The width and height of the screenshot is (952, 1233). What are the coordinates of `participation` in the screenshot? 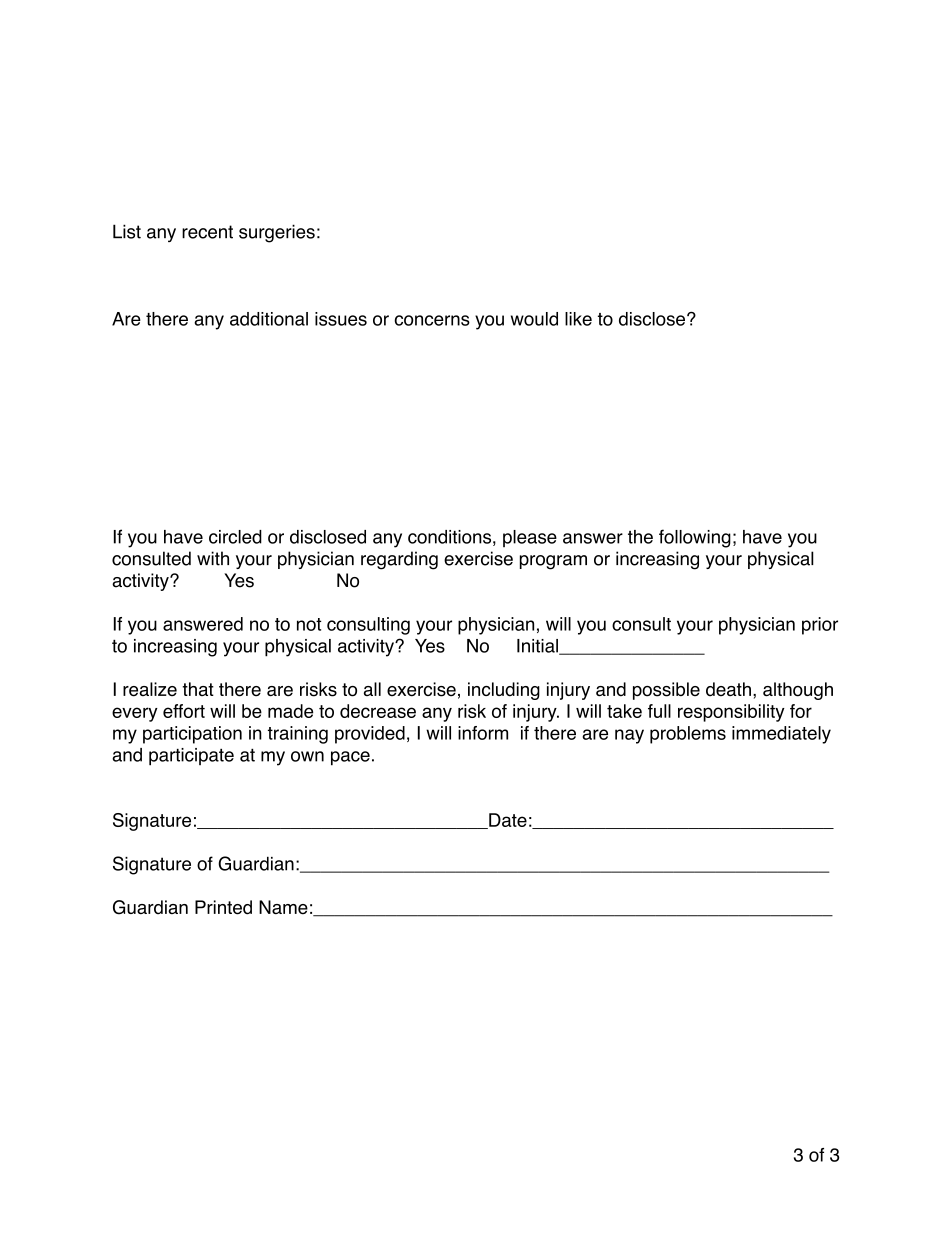 It's located at (192, 735).
